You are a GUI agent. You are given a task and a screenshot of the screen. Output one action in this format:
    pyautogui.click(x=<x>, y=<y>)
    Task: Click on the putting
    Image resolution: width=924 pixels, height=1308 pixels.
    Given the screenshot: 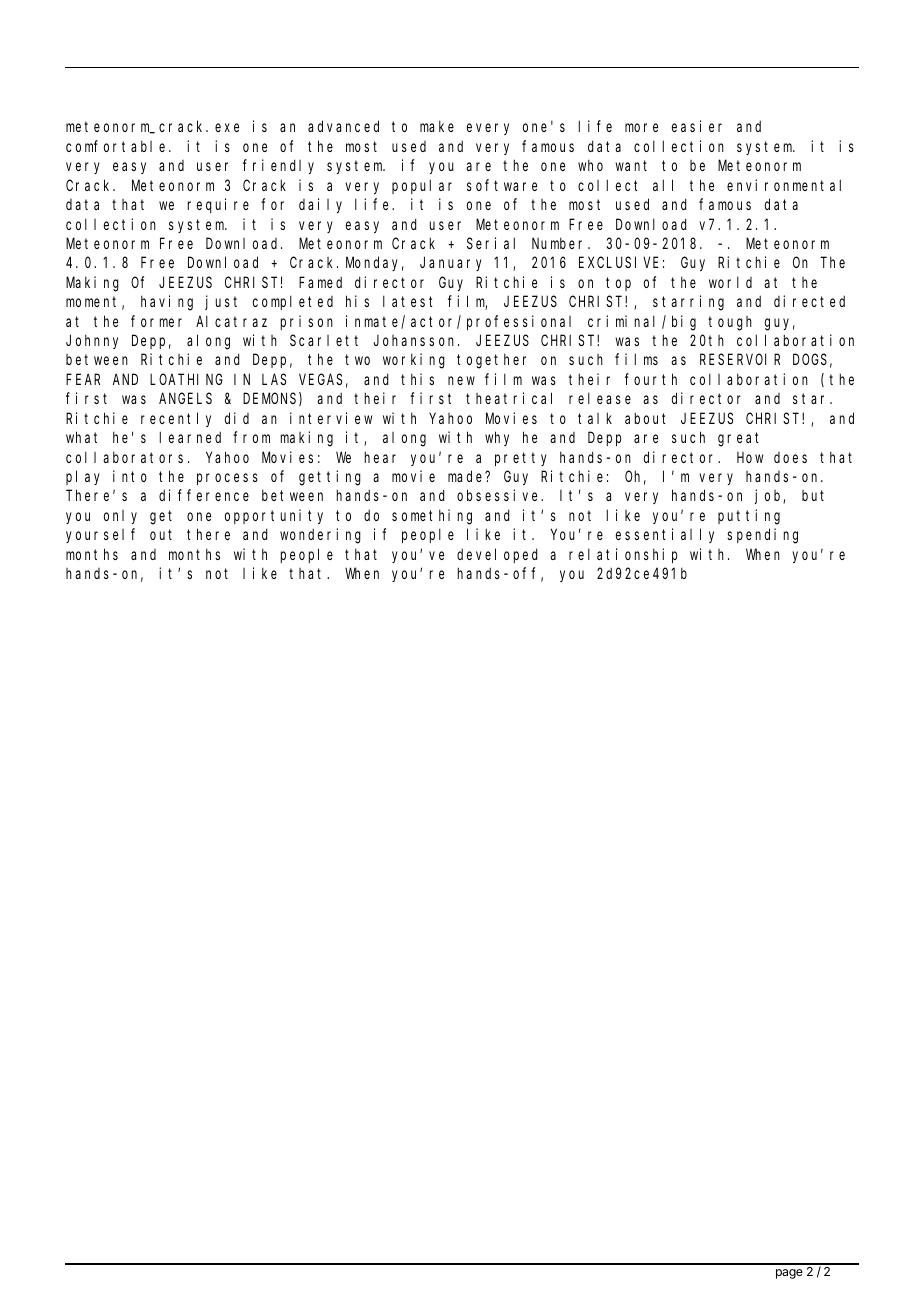 What is the action you would take?
    pyautogui.click(x=749, y=517)
